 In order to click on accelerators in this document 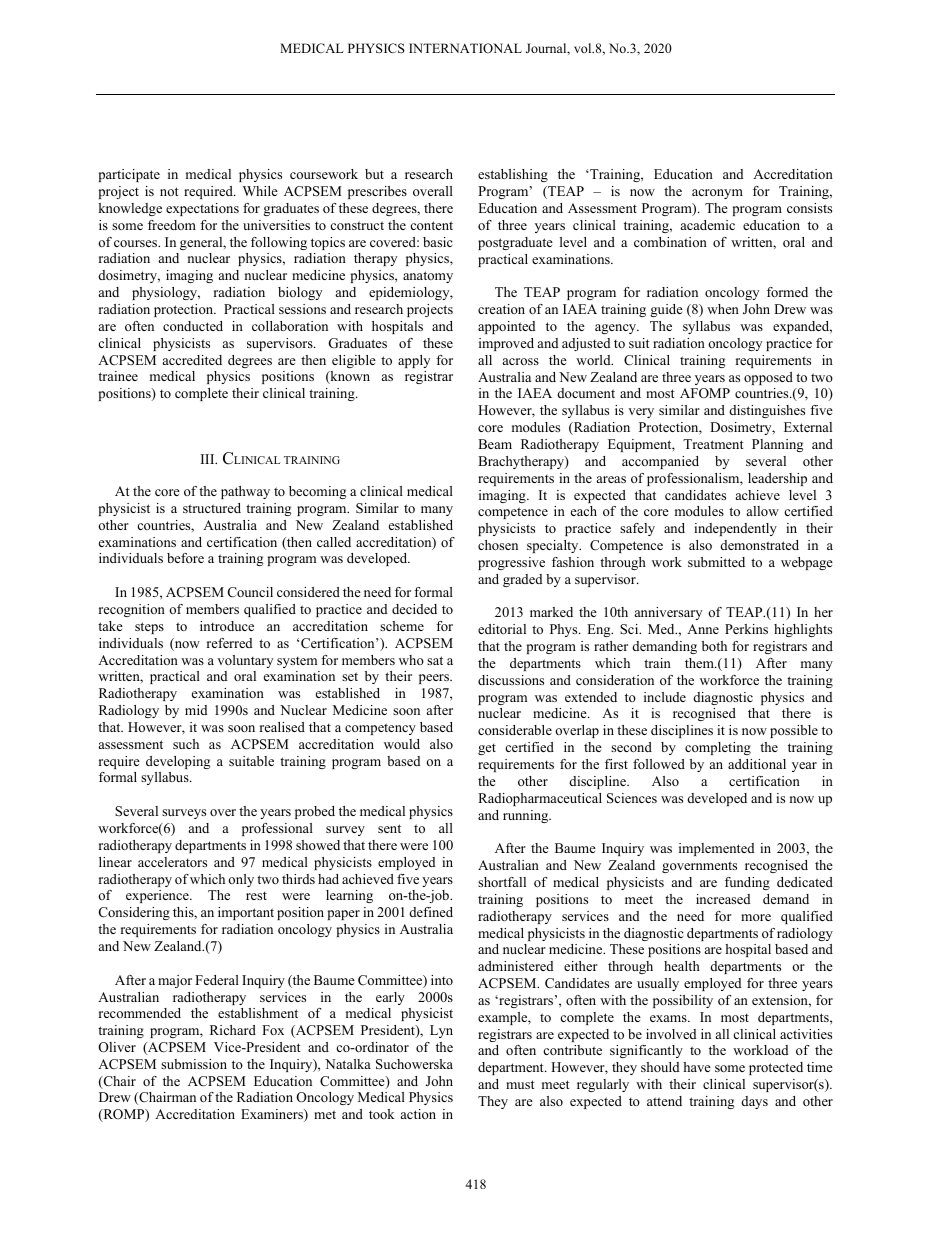, I will do `click(172, 862)`.
